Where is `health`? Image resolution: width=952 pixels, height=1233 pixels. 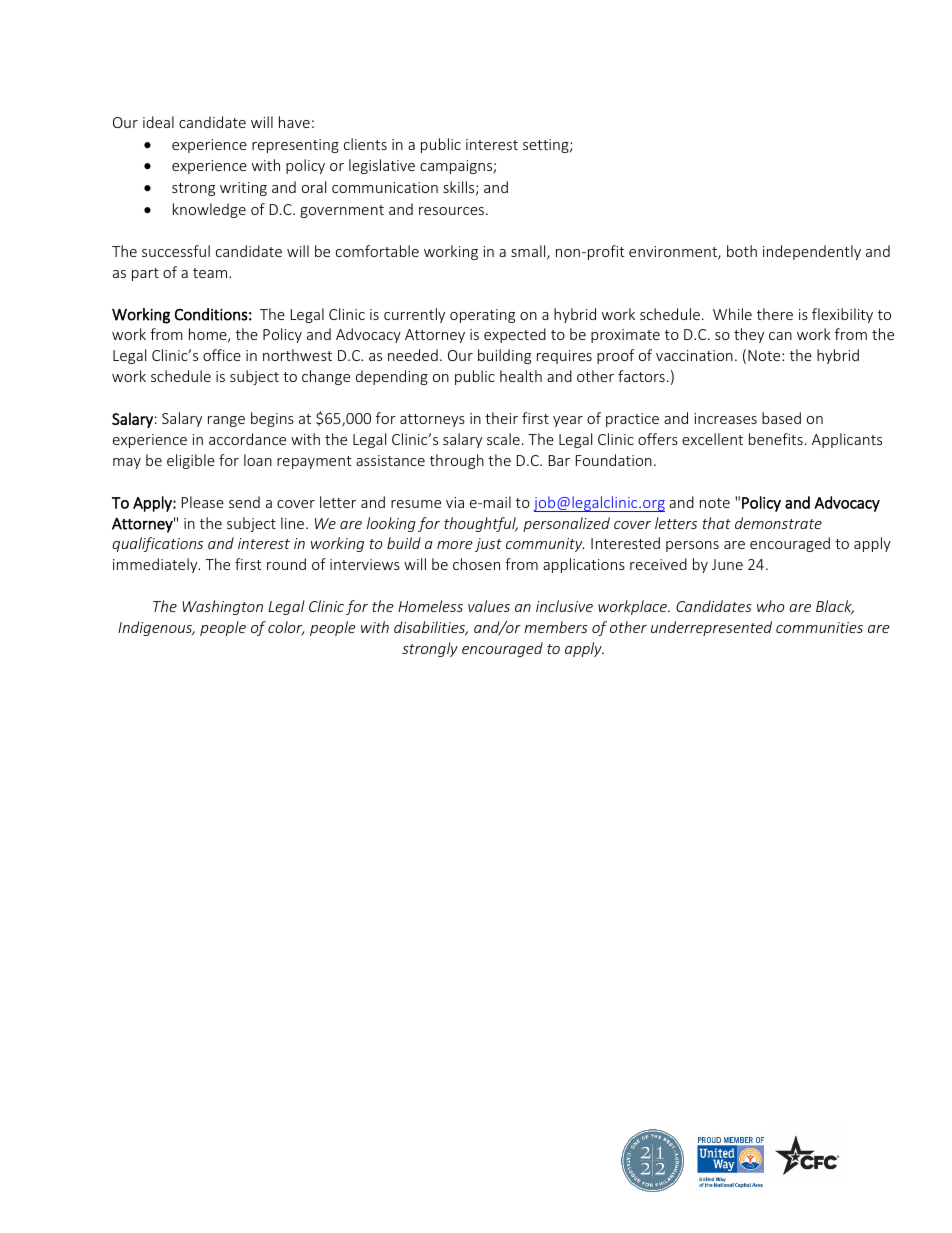 health is located at coordinates (521, 376).
